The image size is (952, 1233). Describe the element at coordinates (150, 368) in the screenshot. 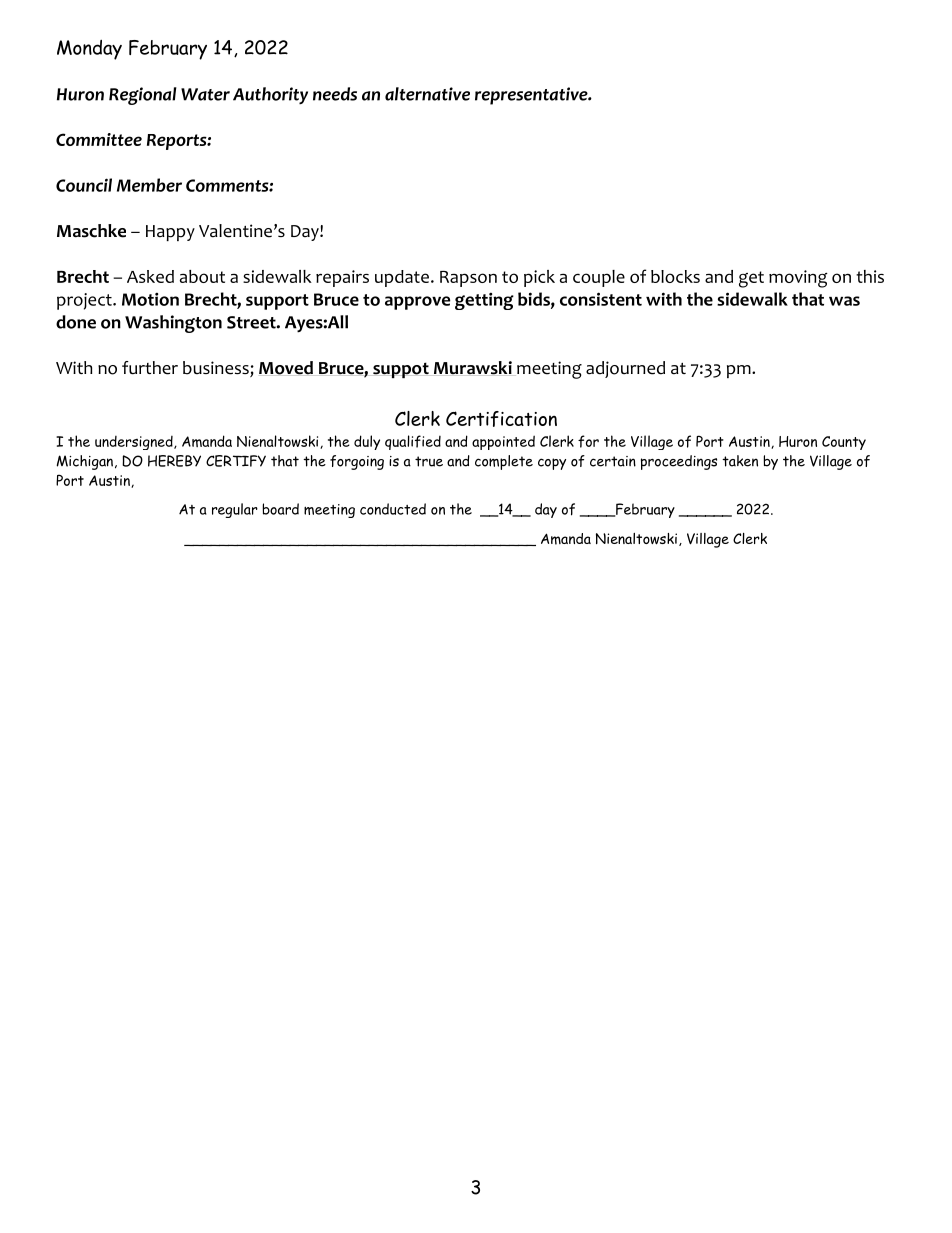

I see `further` at that location.
